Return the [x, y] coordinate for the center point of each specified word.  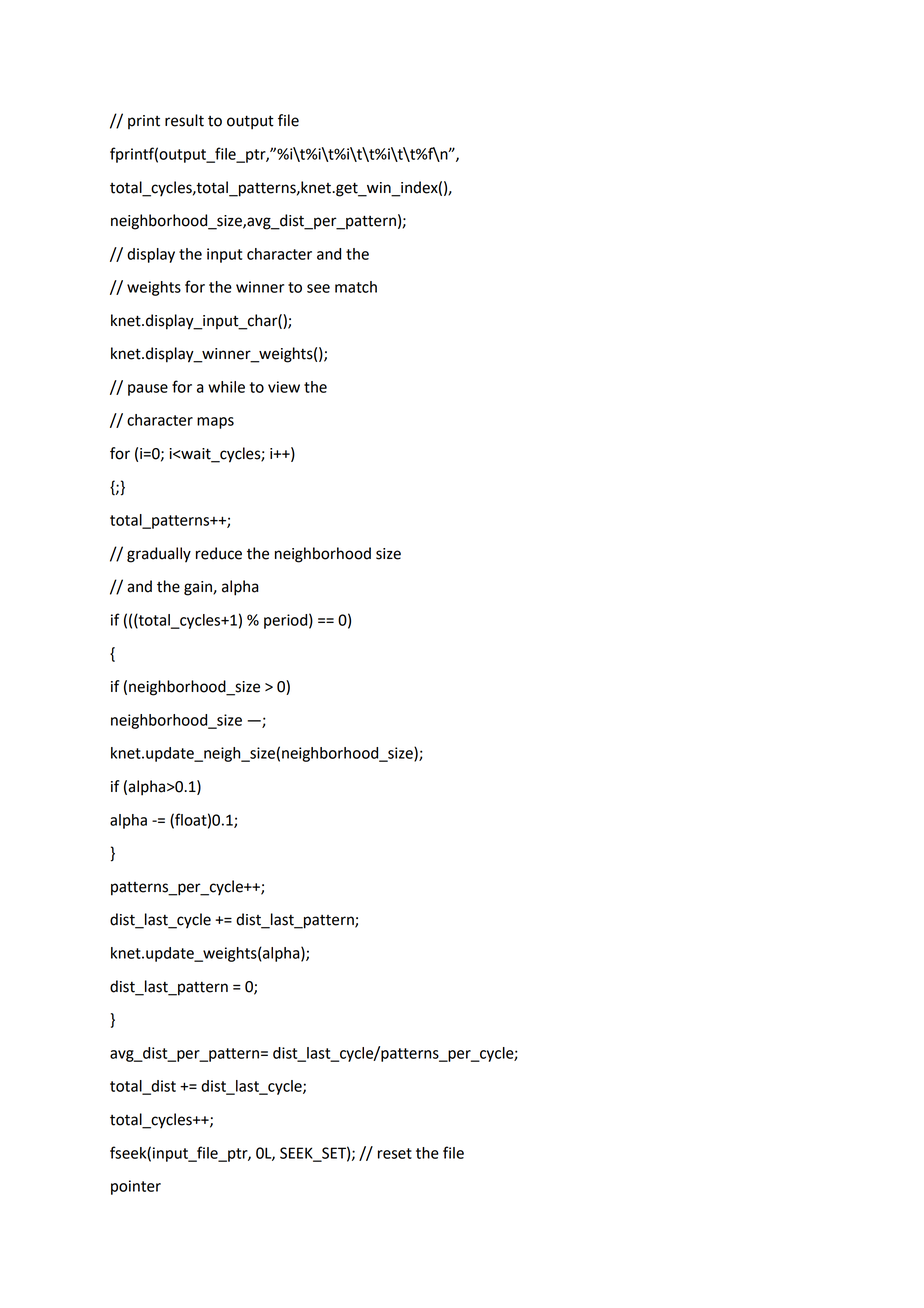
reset [395, 1153]
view [284, 387]
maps [215, 423]
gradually [159, 555]
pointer [136, 1187]
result [184, 120]
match [356, 287]
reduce [219, 553]
